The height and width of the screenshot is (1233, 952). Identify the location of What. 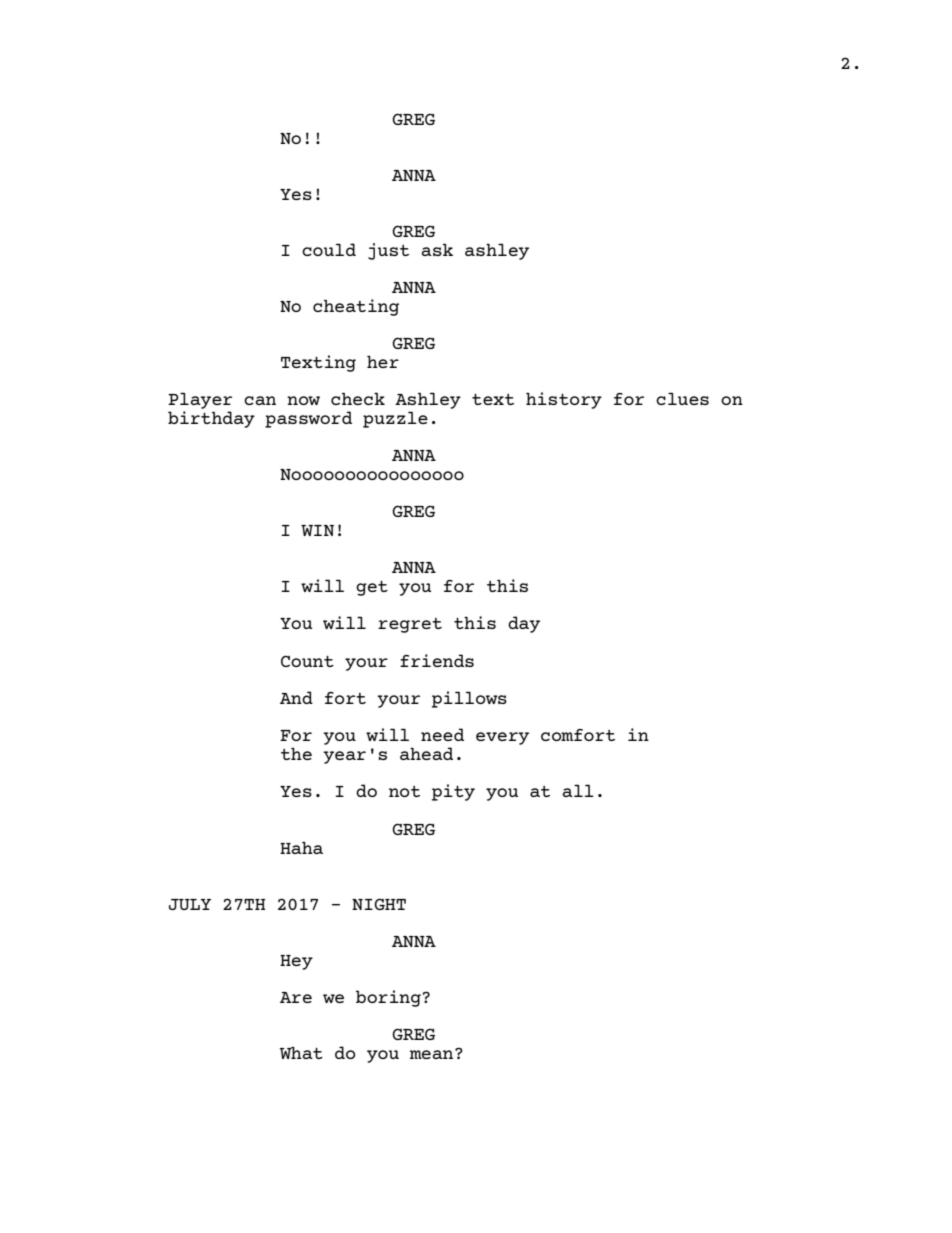
(301, 1052).
